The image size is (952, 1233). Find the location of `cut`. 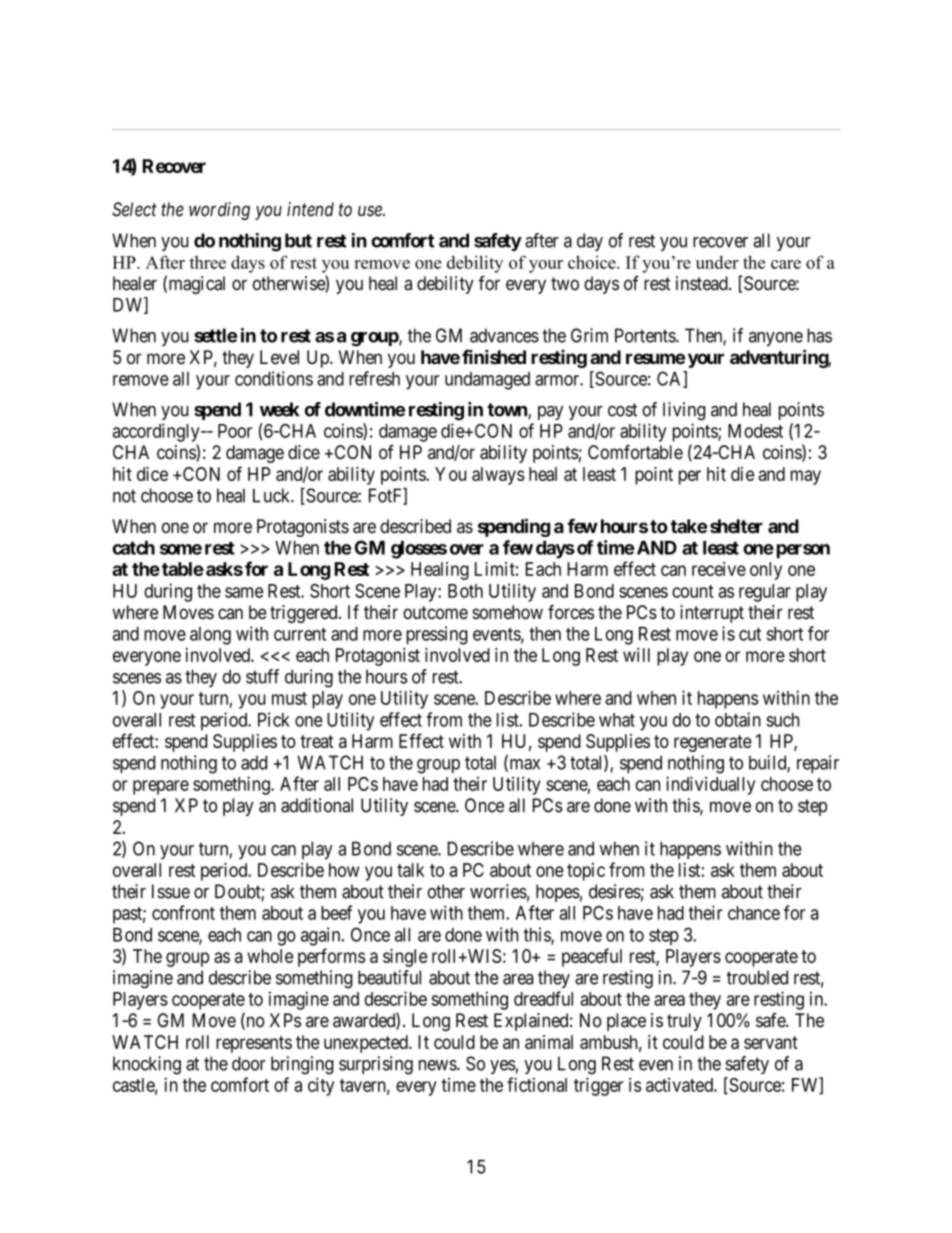

cut is located at coordinates (750, 634).
